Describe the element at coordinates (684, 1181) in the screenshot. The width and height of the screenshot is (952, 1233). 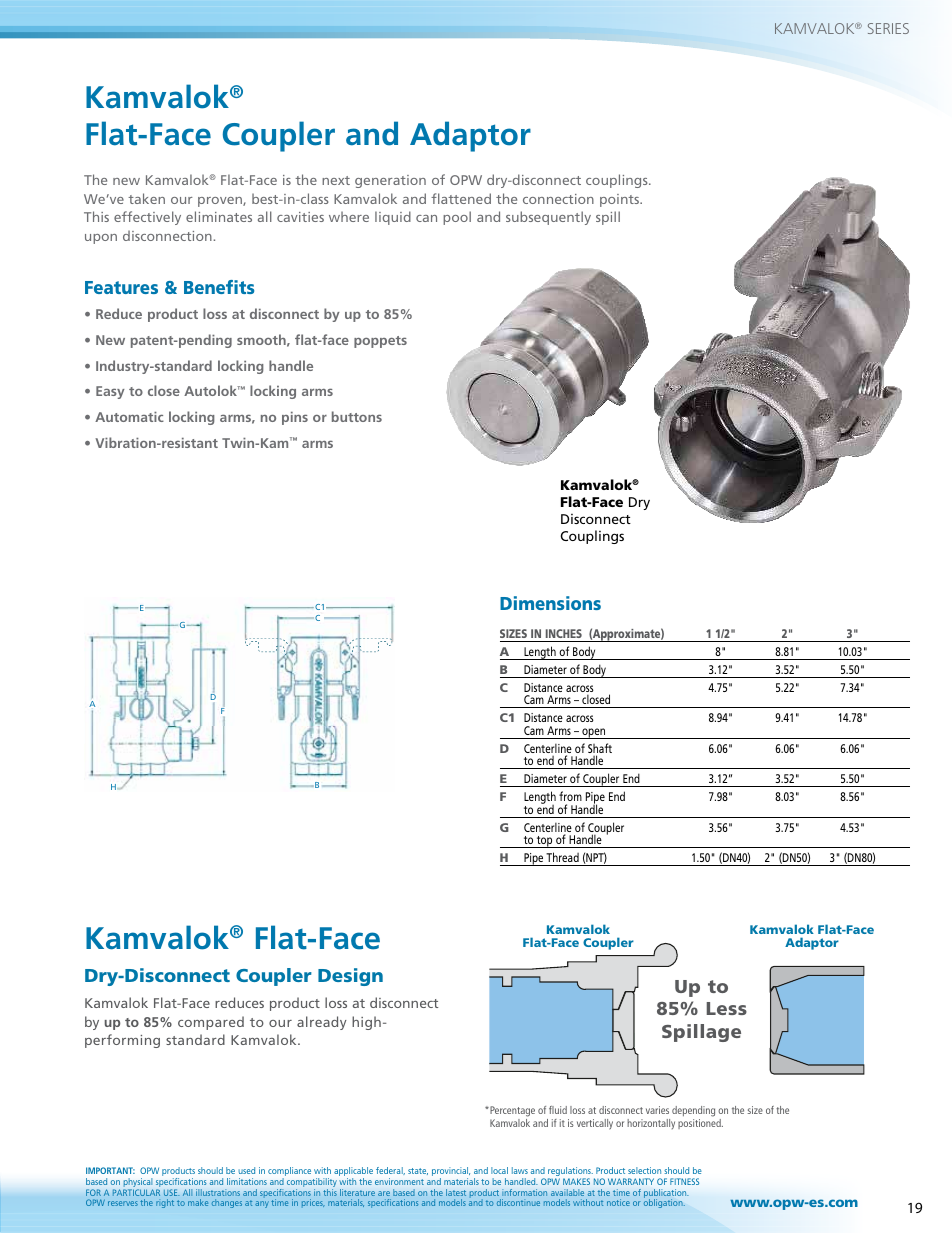
I see `FITNESS` at that location.
